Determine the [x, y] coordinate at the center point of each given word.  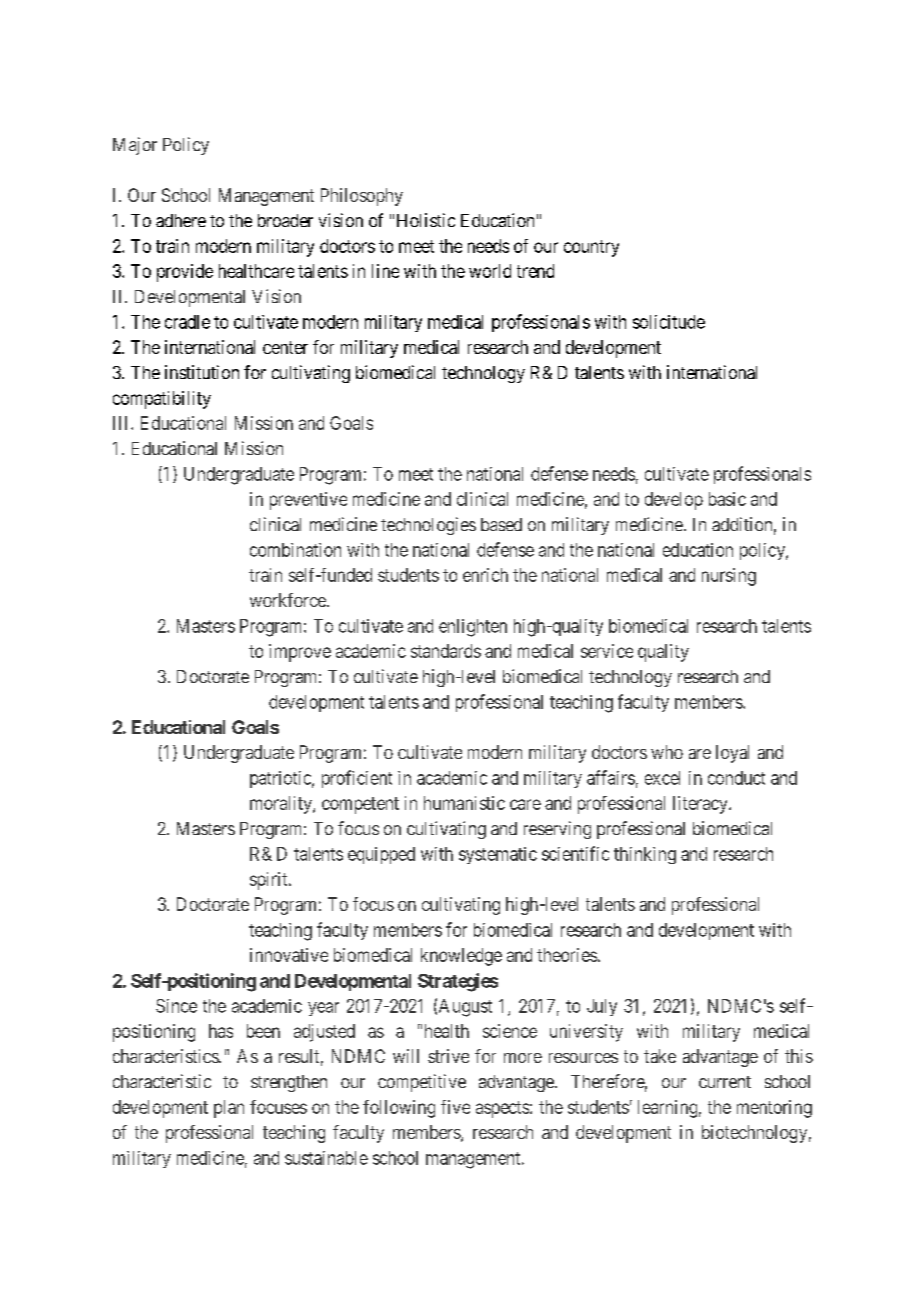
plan [229, 1109]
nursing [729, 577]
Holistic [426, 220]
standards [446, 651]
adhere [181, 220]
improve [300, 653]
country [591, 248]
